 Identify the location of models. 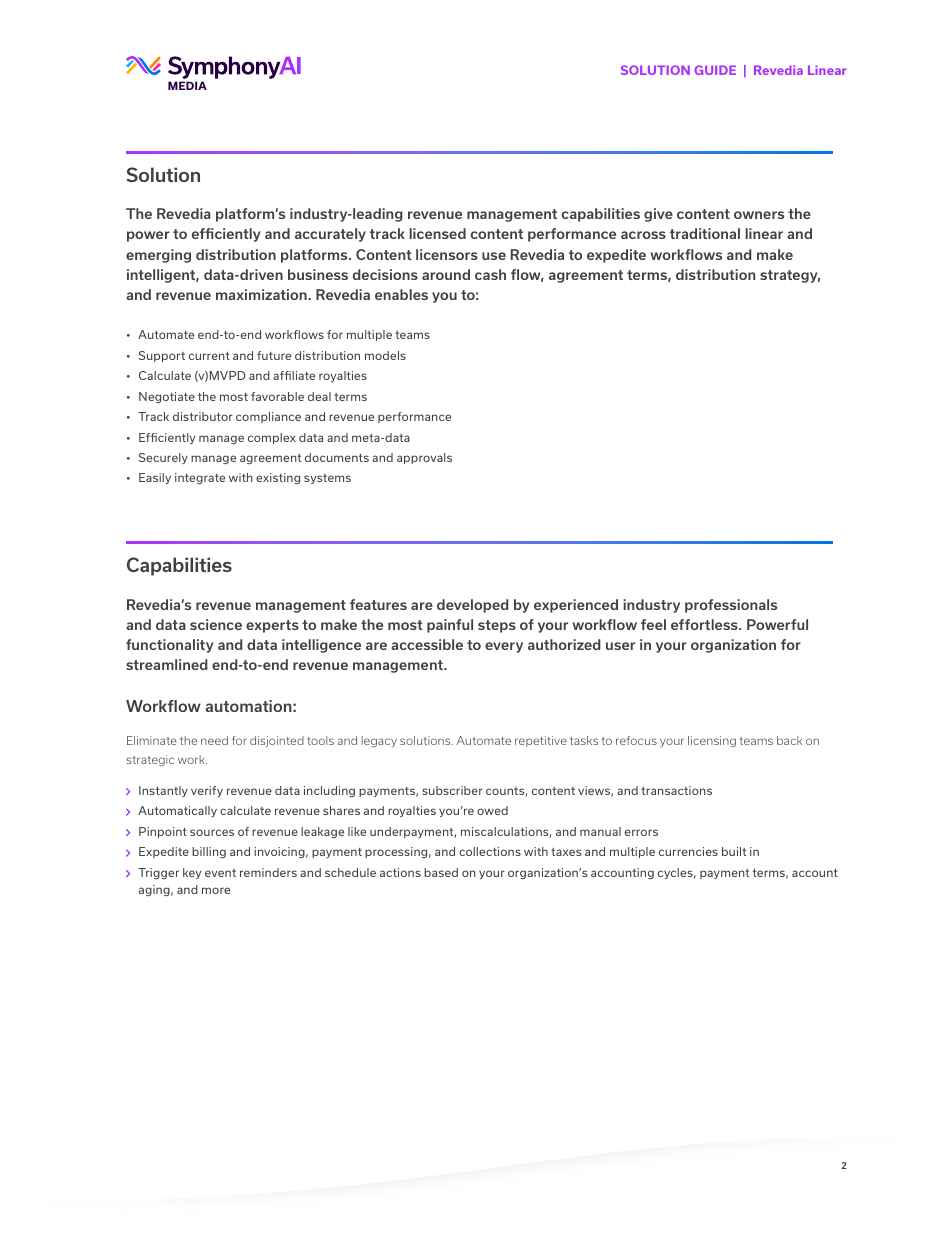
(385, 355).
